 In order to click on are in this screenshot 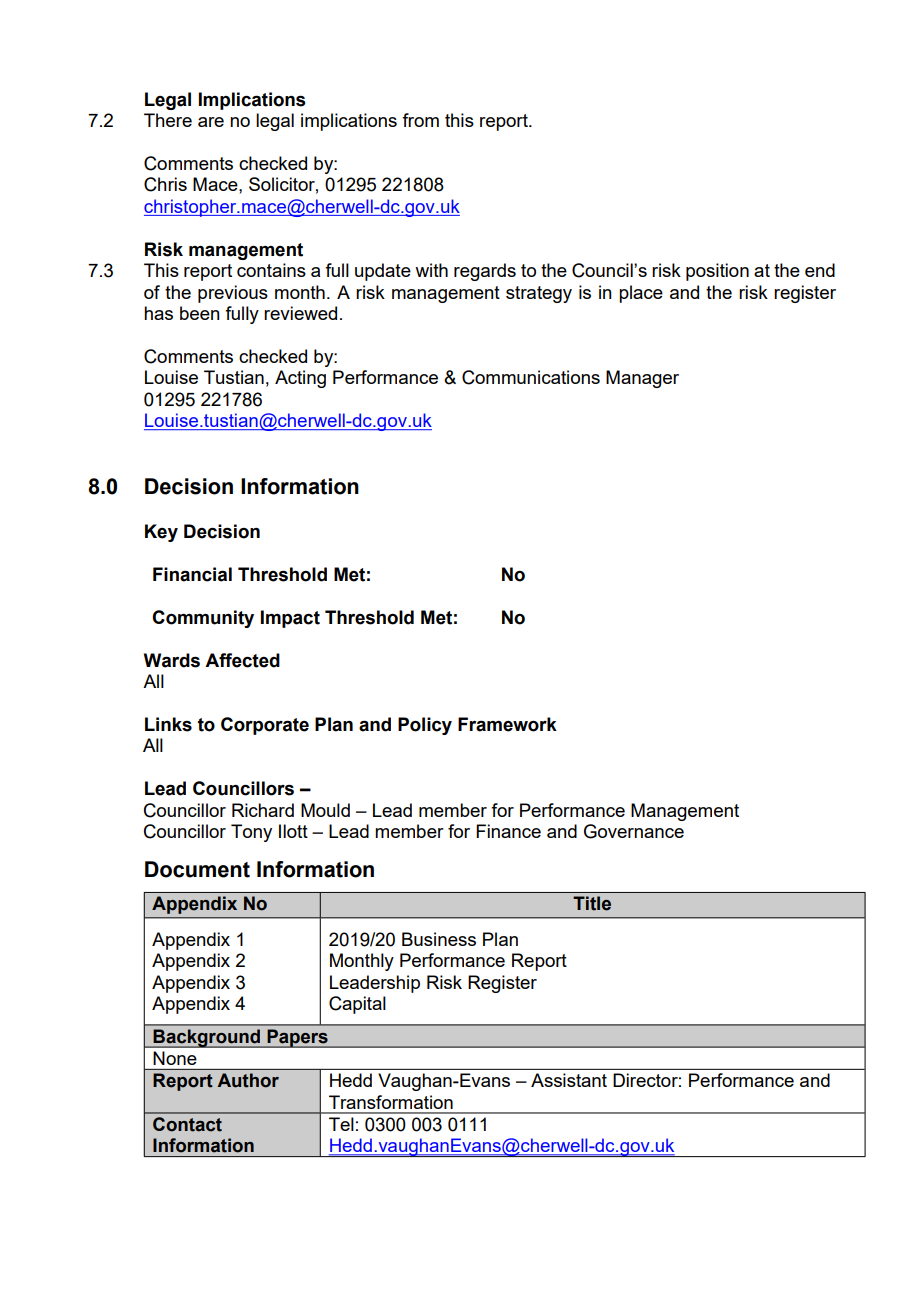, I will do `click(211, 122)`.
